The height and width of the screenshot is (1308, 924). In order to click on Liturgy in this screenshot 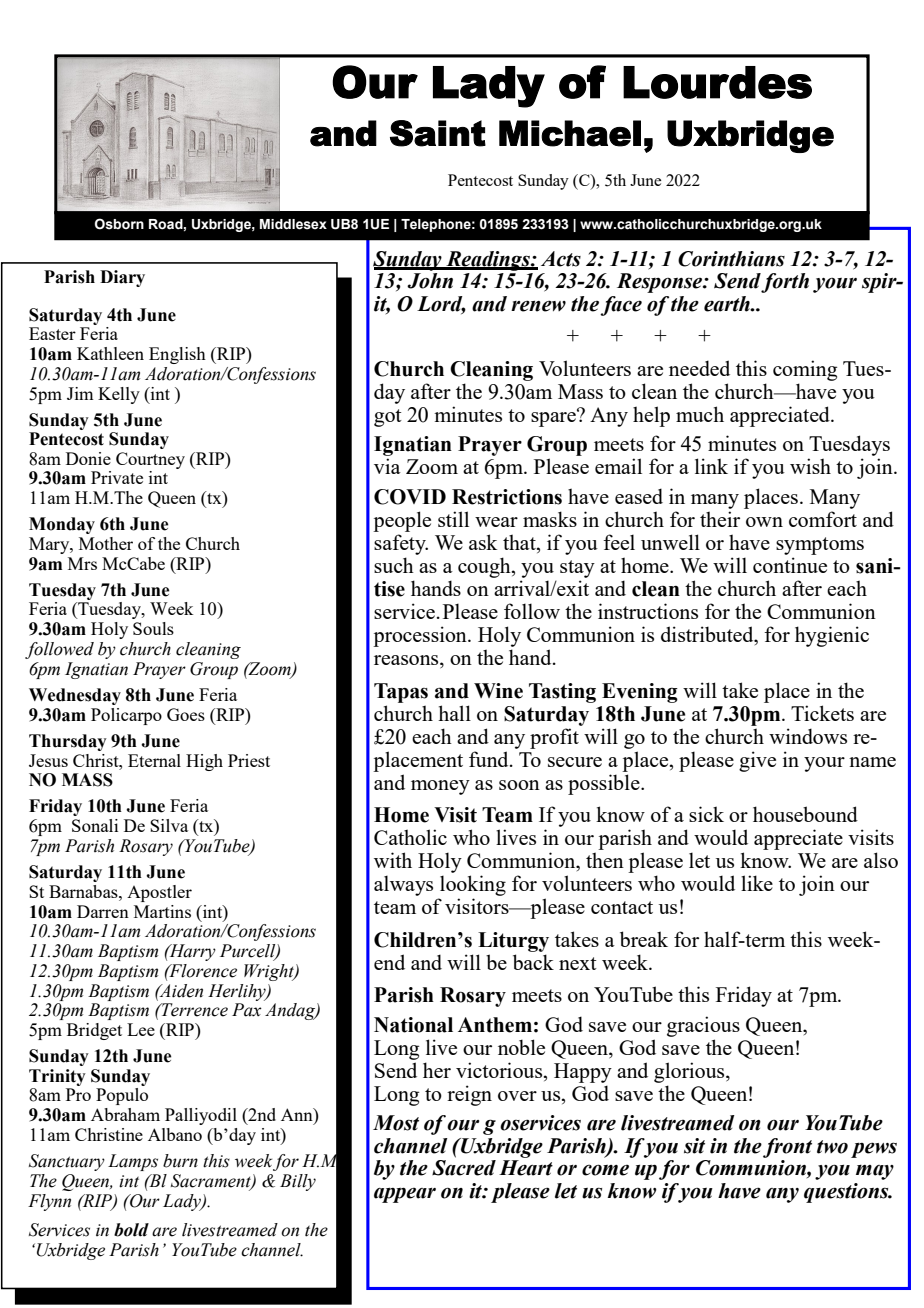, I will do `click(513, 942)`.
